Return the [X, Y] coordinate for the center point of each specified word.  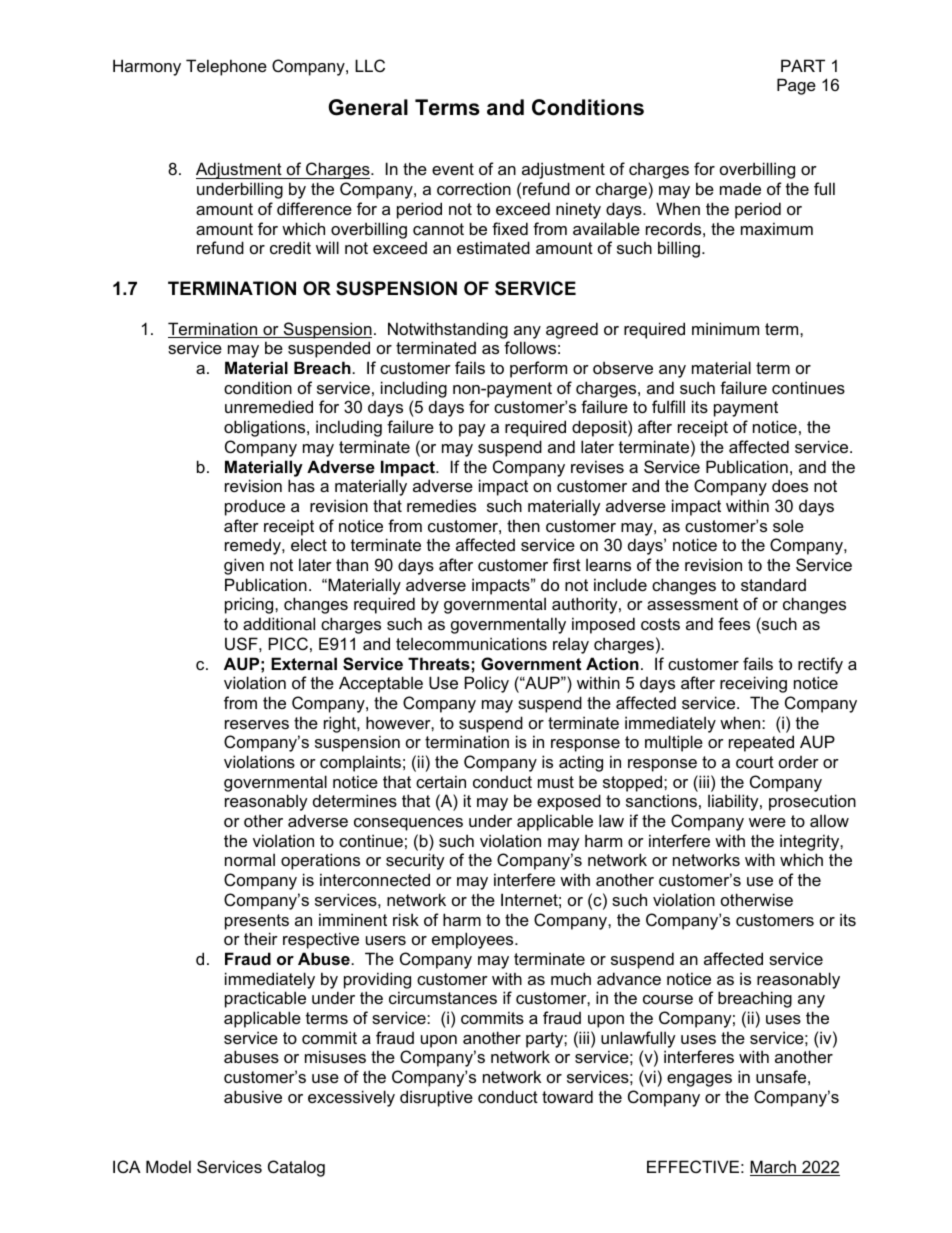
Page [796, 86]
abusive [253, 1096]
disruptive [436, 1098]
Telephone [226, 67]
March [774, 1168]
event [453, 169]
